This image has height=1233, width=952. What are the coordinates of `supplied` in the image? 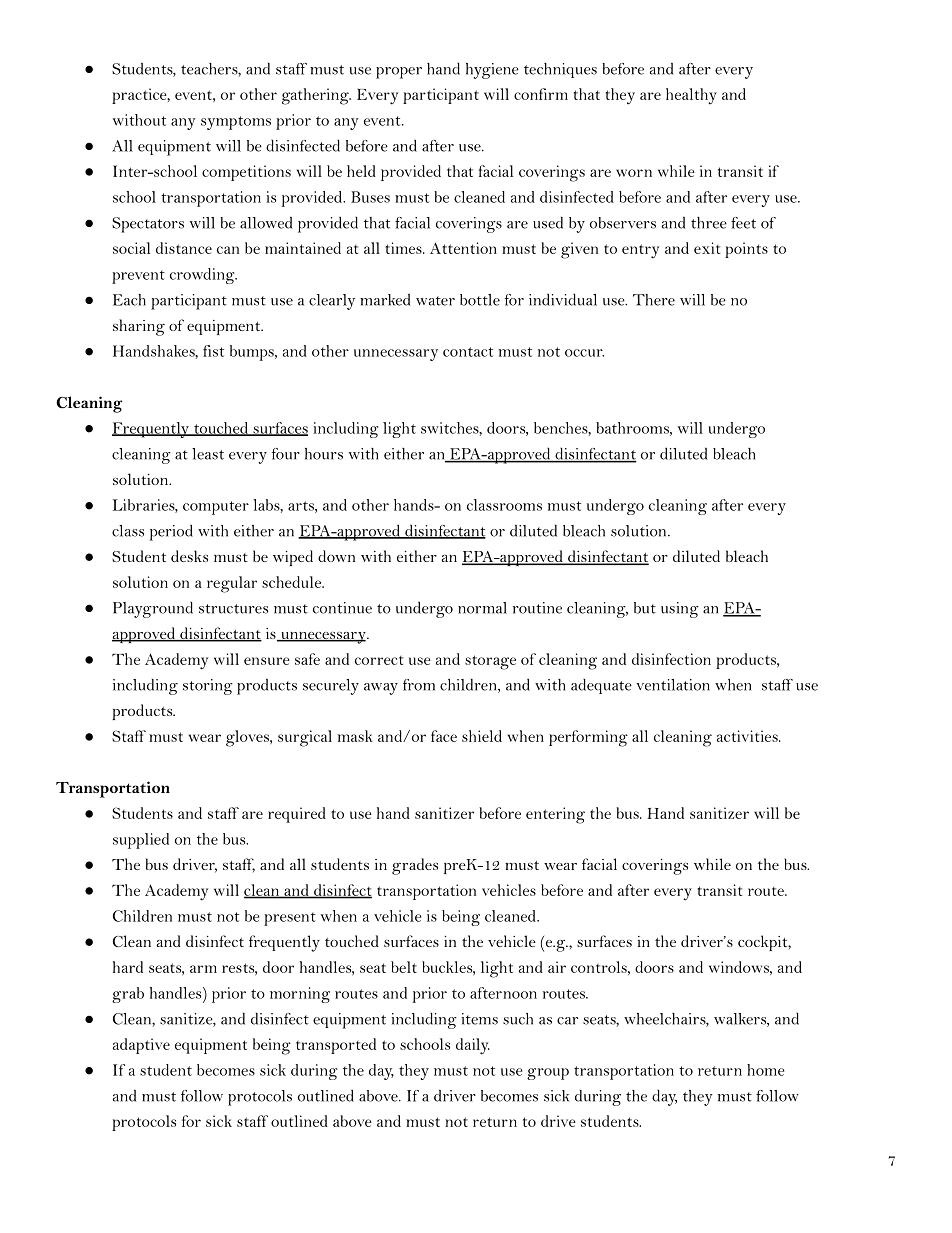 It's located at (141, 841).
